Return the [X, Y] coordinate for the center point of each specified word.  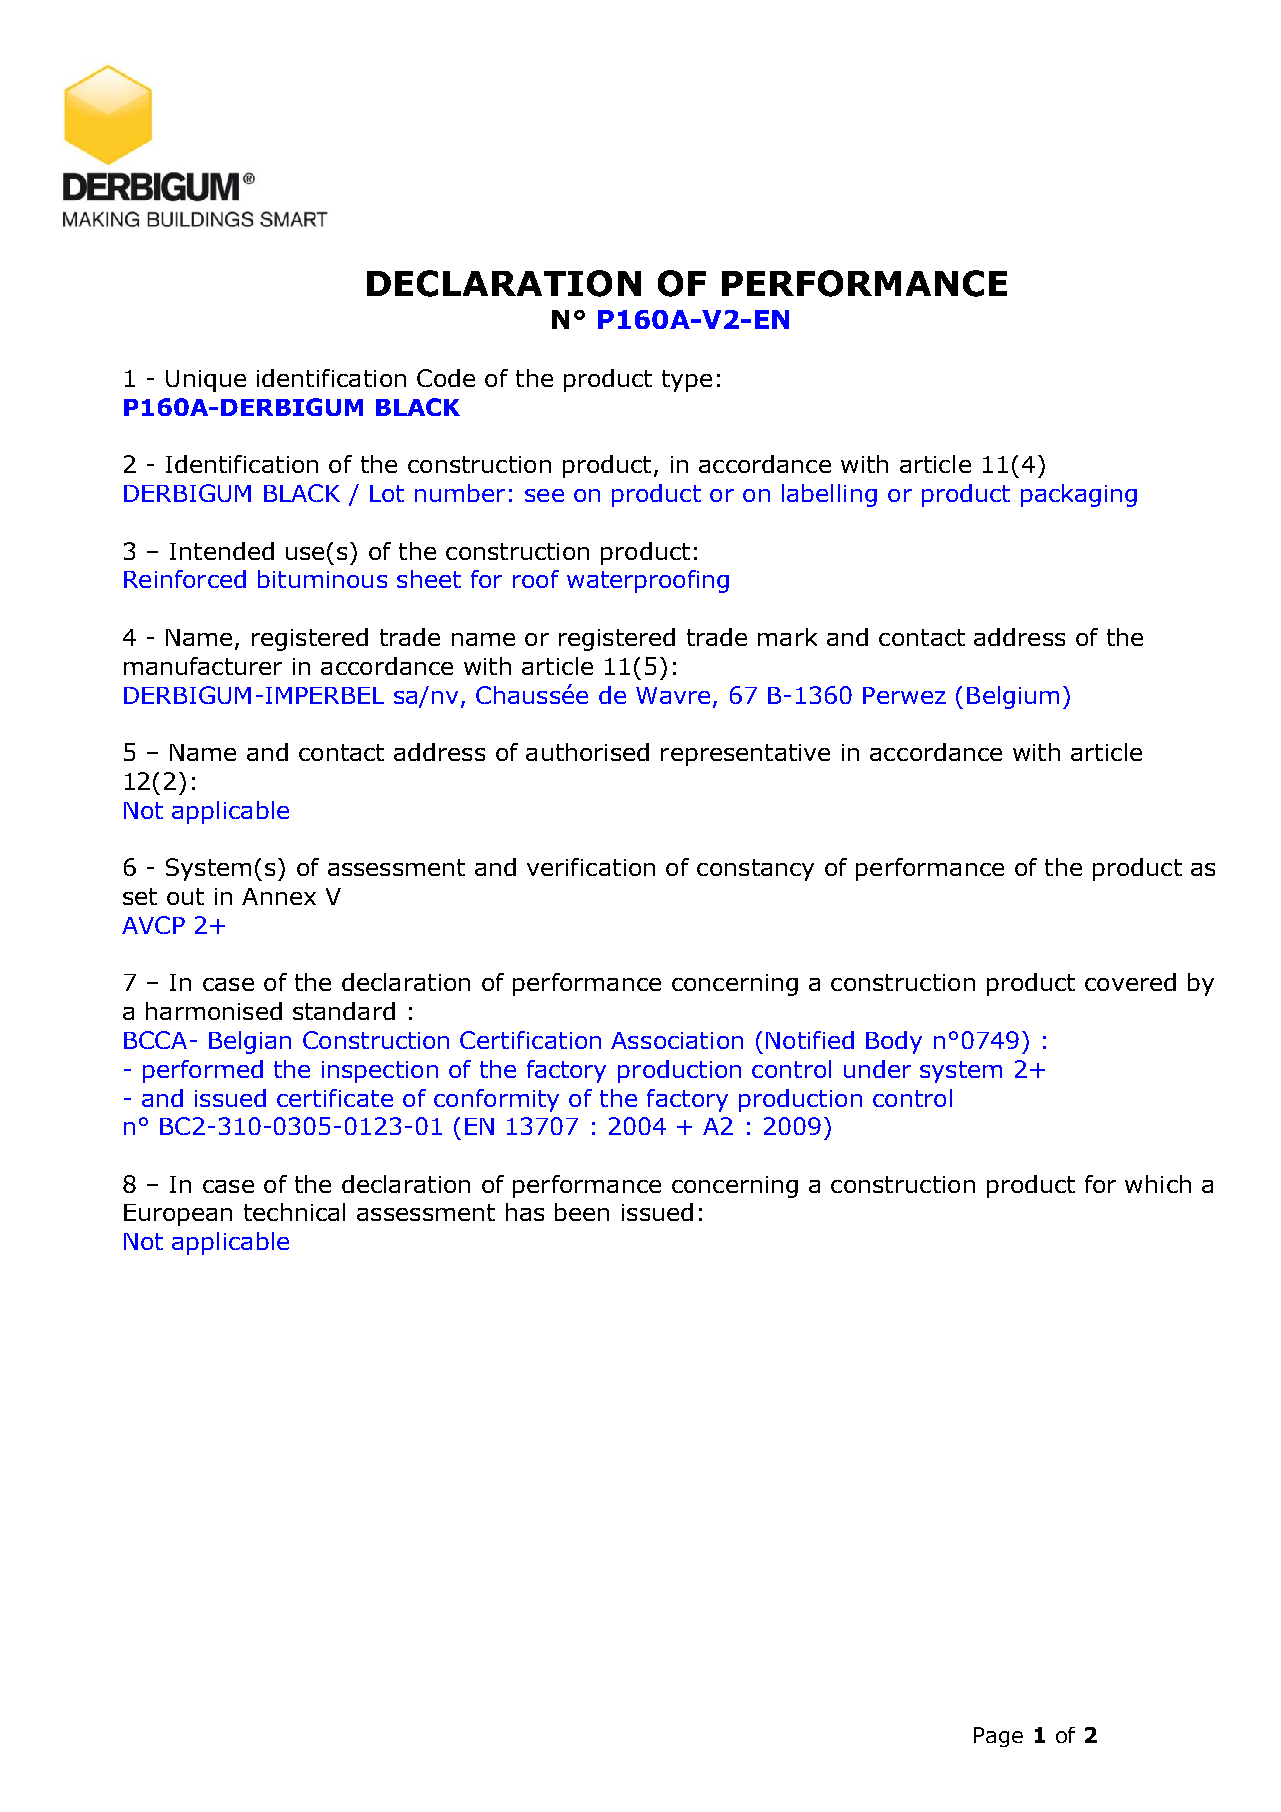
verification [591, 867]
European [178, 1215]
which [1158, 1184]
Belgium [1013, 697]
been [582, 1212]
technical [294, 1212]
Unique [206, 381]
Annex [279, 896]
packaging [1079, 495]
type [687, 381]
